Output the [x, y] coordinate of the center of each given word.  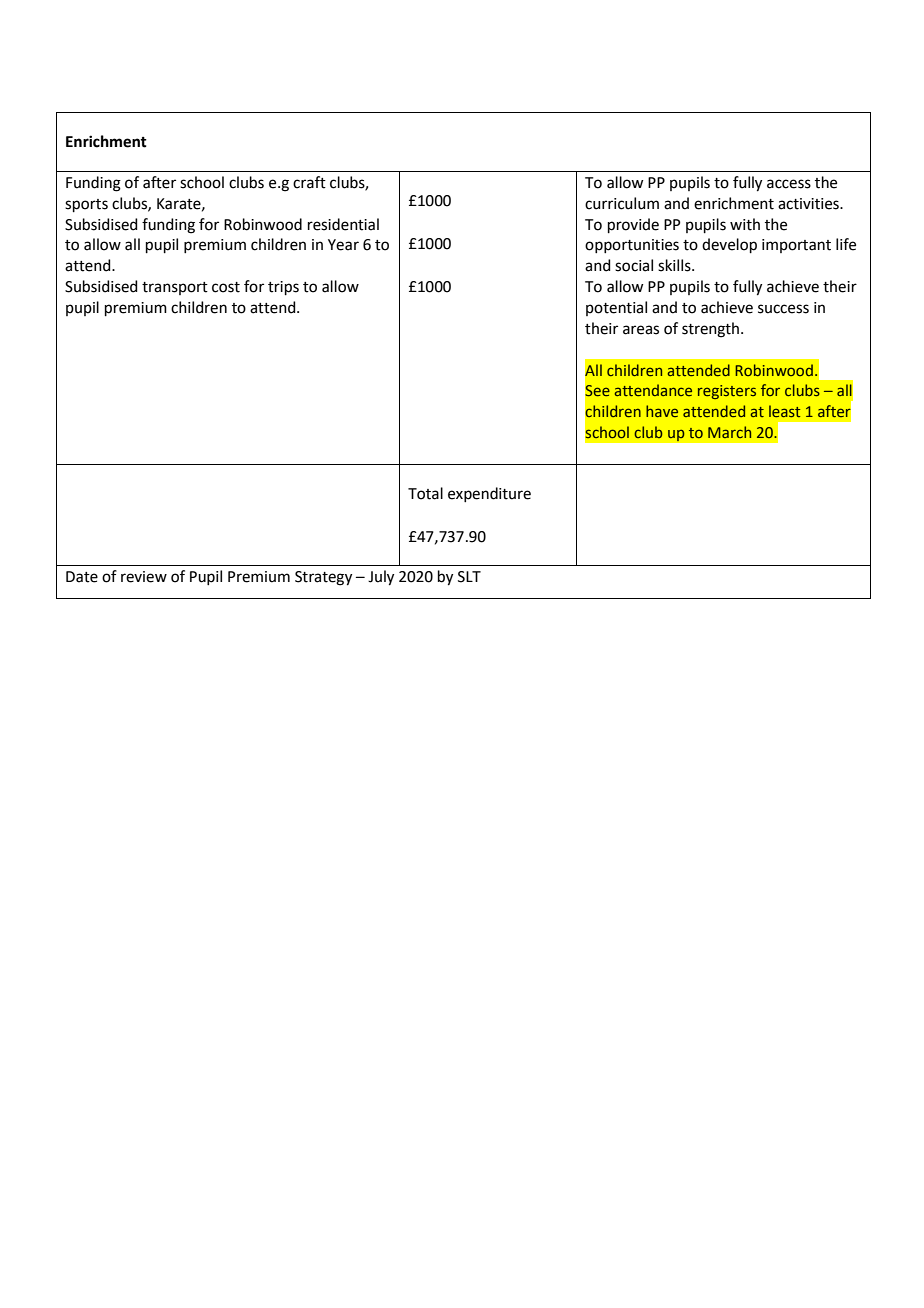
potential [616, 308]
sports [86, 205]
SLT [469, 577]
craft [309, 182]
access [789, 184]
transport [175, 288]
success [783, 309]
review [144, 577]
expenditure [489, 494]
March [729, 432]
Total [425, 493]
